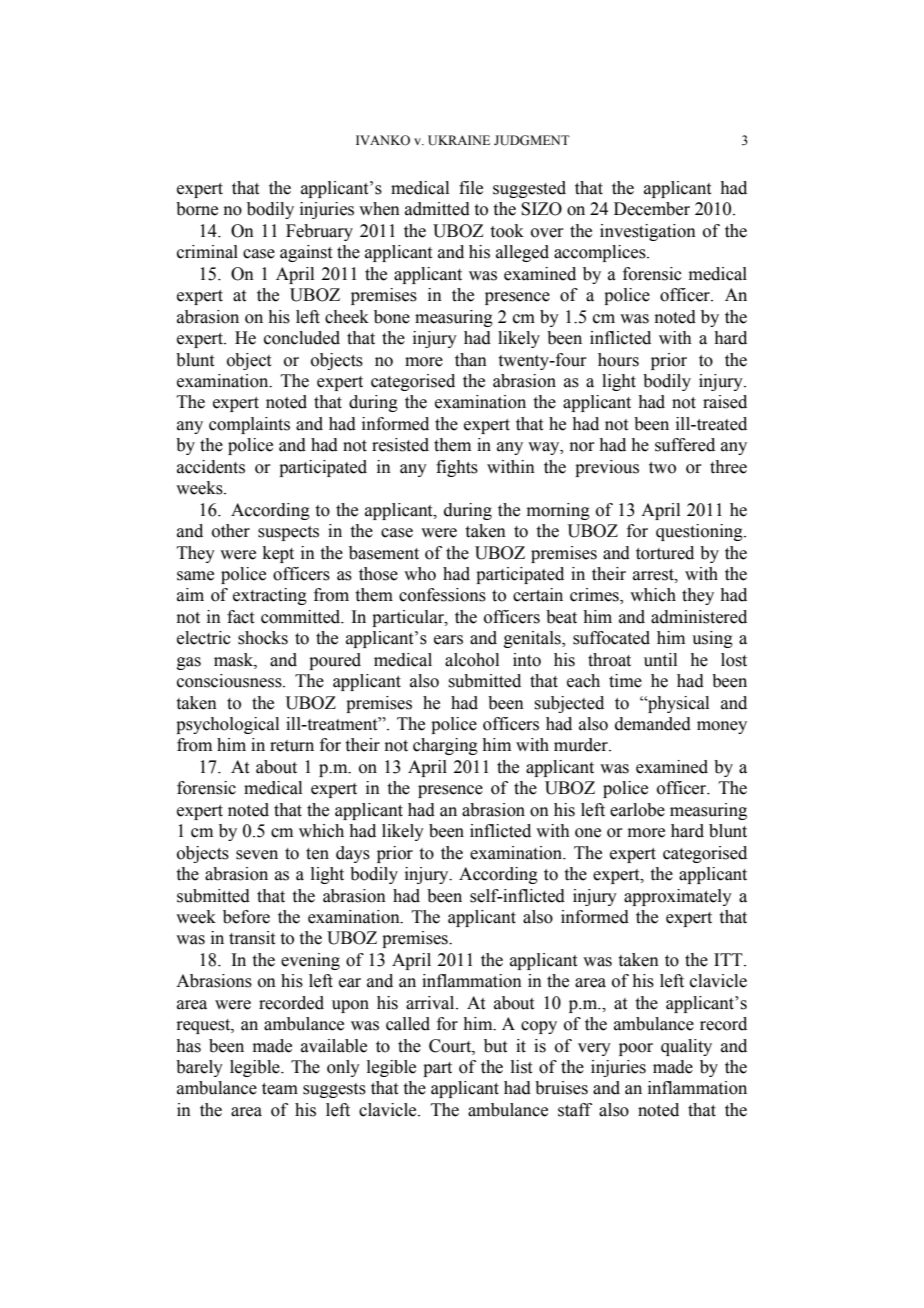 This screenshot has height=1308, width=924. What do you see at coordinates (292, 746) in the screenshot?
I see `return` at bounding box center [292, 746].
